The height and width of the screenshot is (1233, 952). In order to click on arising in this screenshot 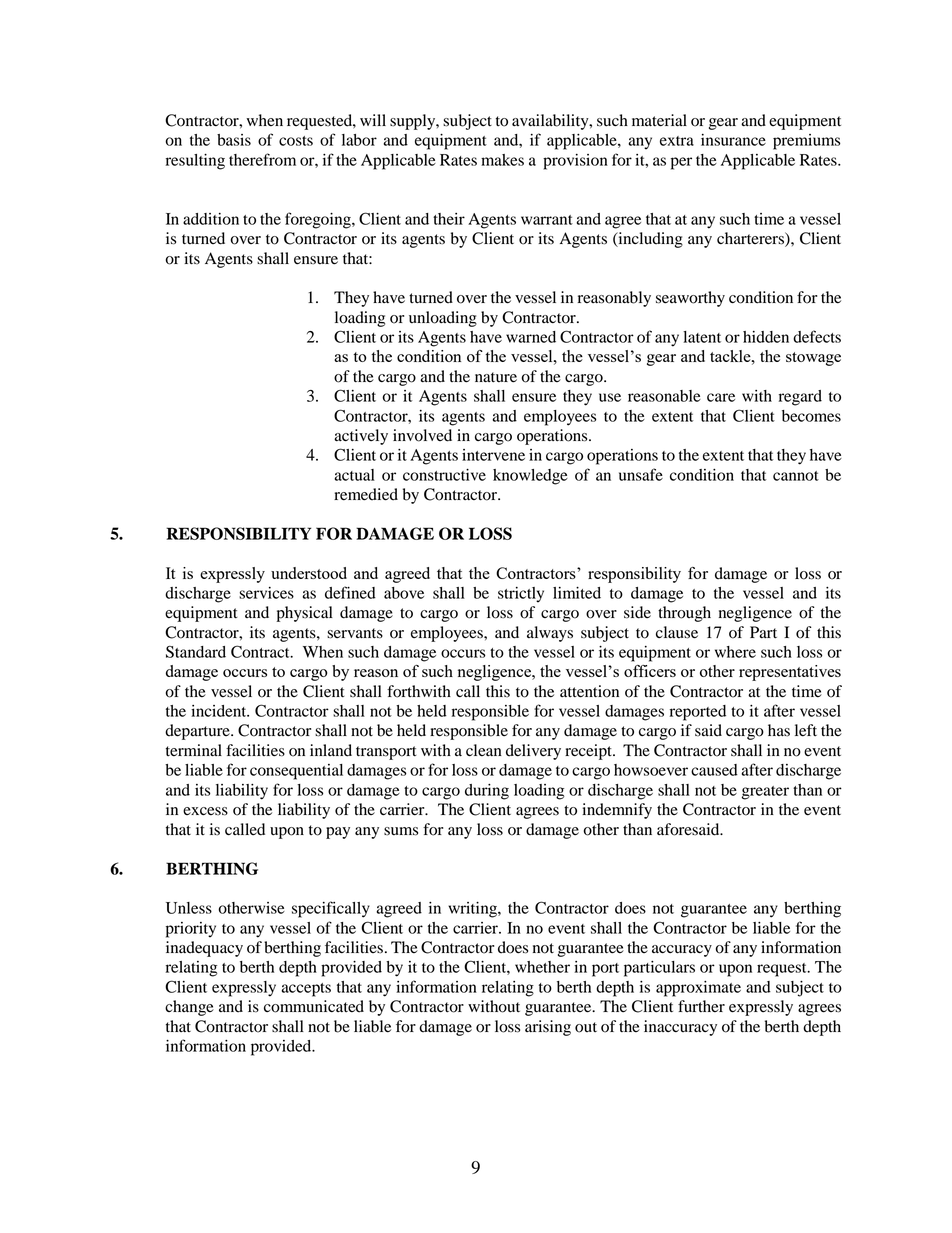, I will do `click(548, 1028)`.
